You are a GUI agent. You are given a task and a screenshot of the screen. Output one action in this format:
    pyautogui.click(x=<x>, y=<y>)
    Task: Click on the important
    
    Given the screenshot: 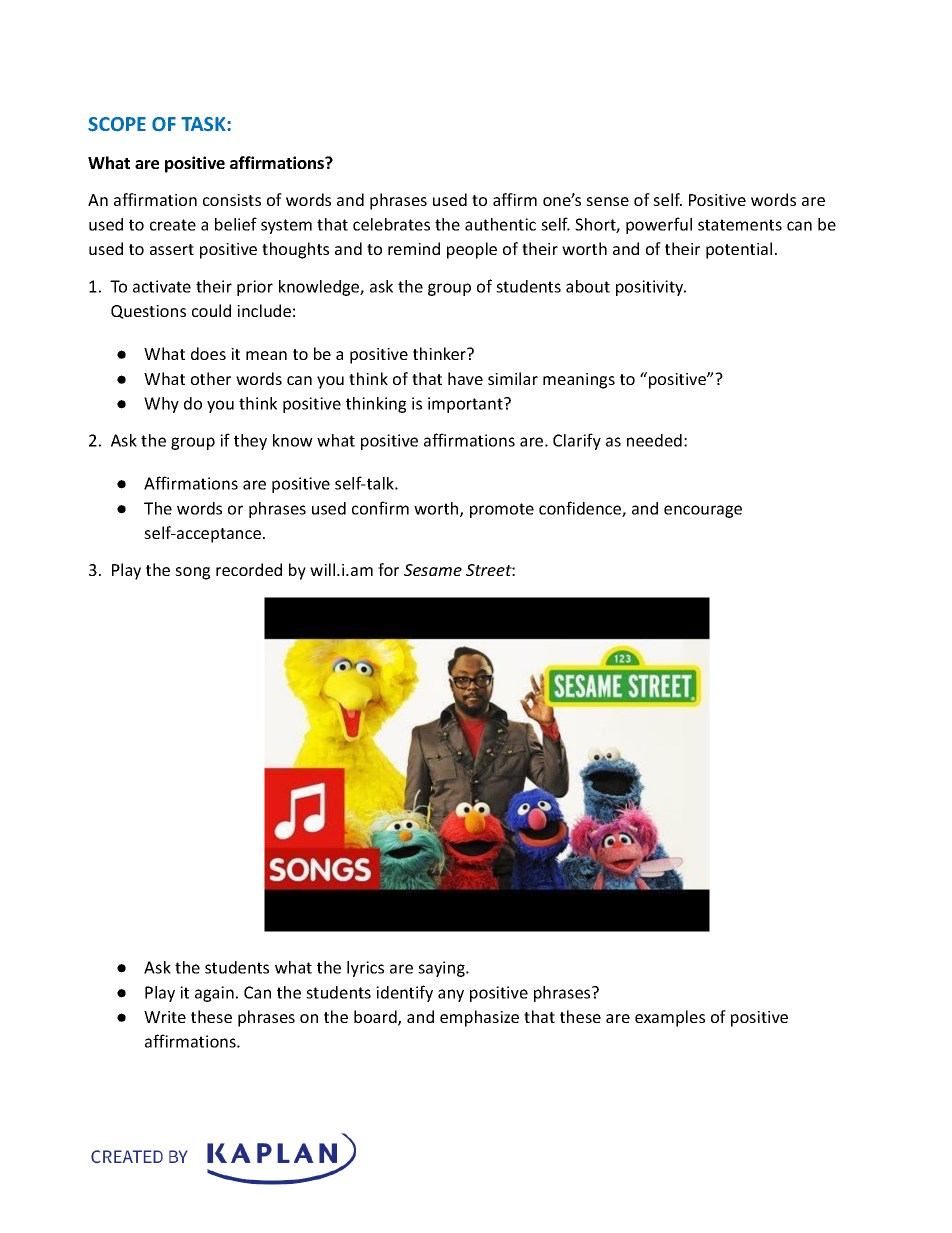 What is the action you would take?
    pyautogui.click(x=466, y=405)
